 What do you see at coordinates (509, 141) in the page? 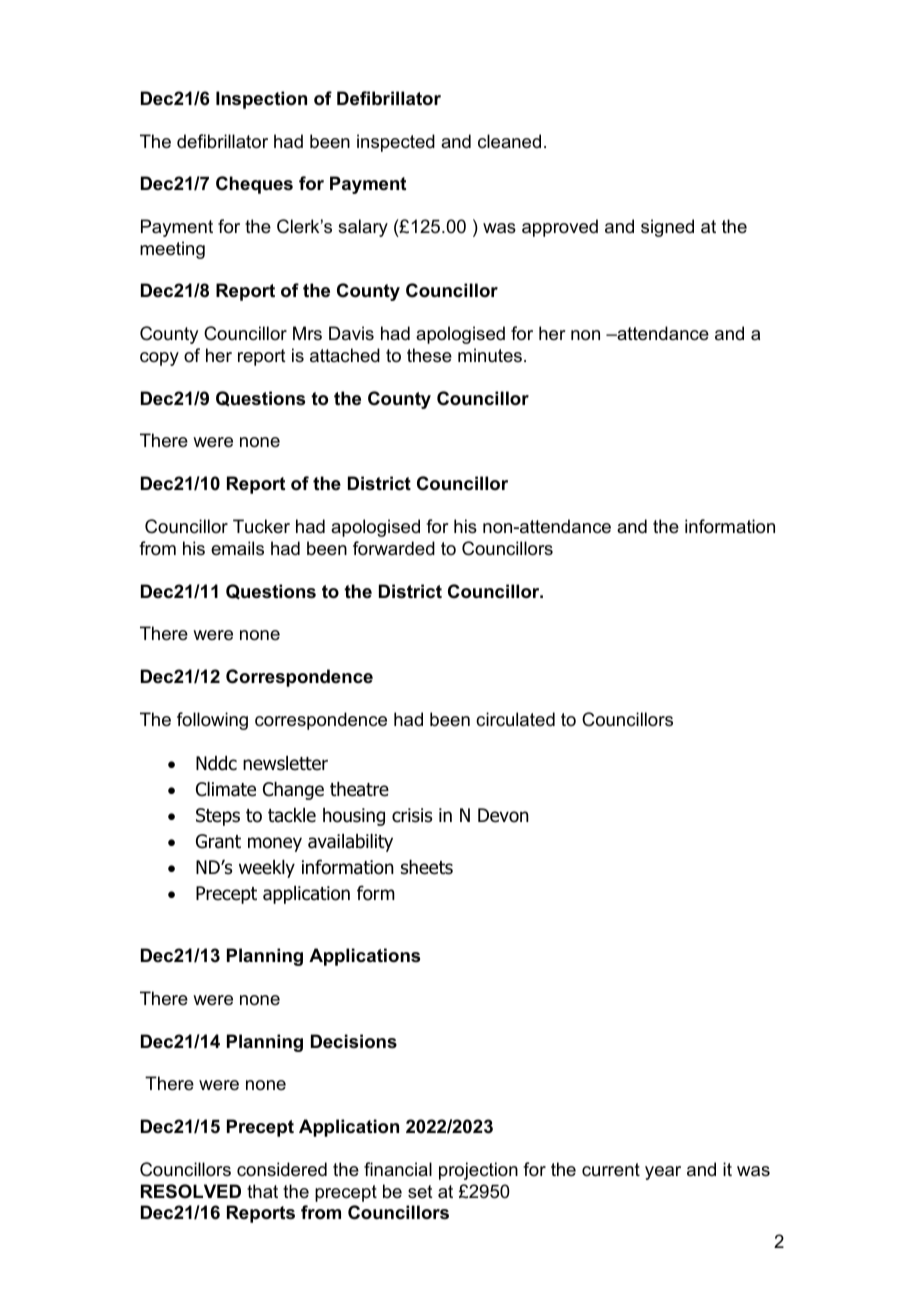
I see `cleaned` at bounding box center [509, 141].
